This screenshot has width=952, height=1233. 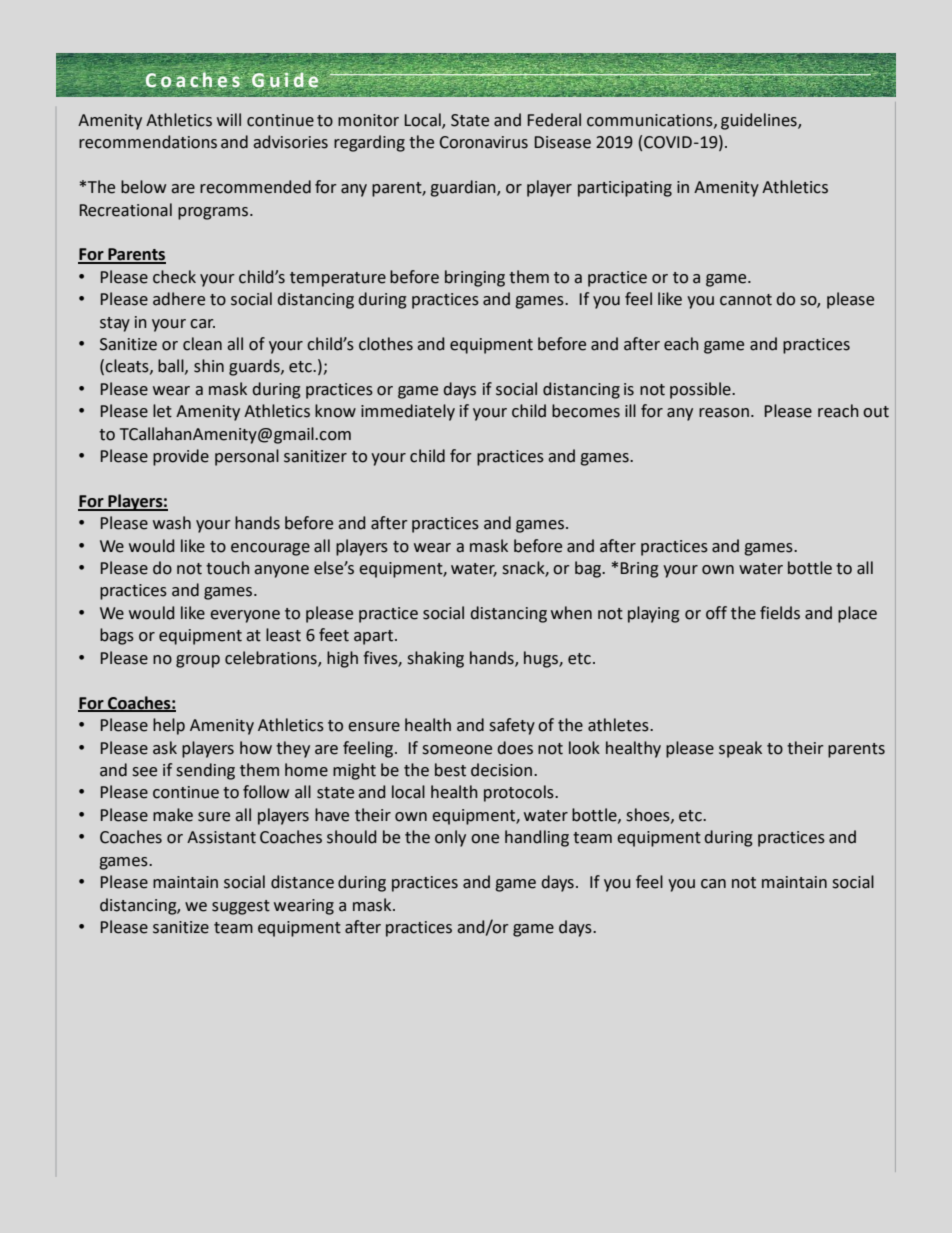 What do you see at coordinates (179, 299) in the screenshot?
I see `adhere` at bounding box center [179, 299].
